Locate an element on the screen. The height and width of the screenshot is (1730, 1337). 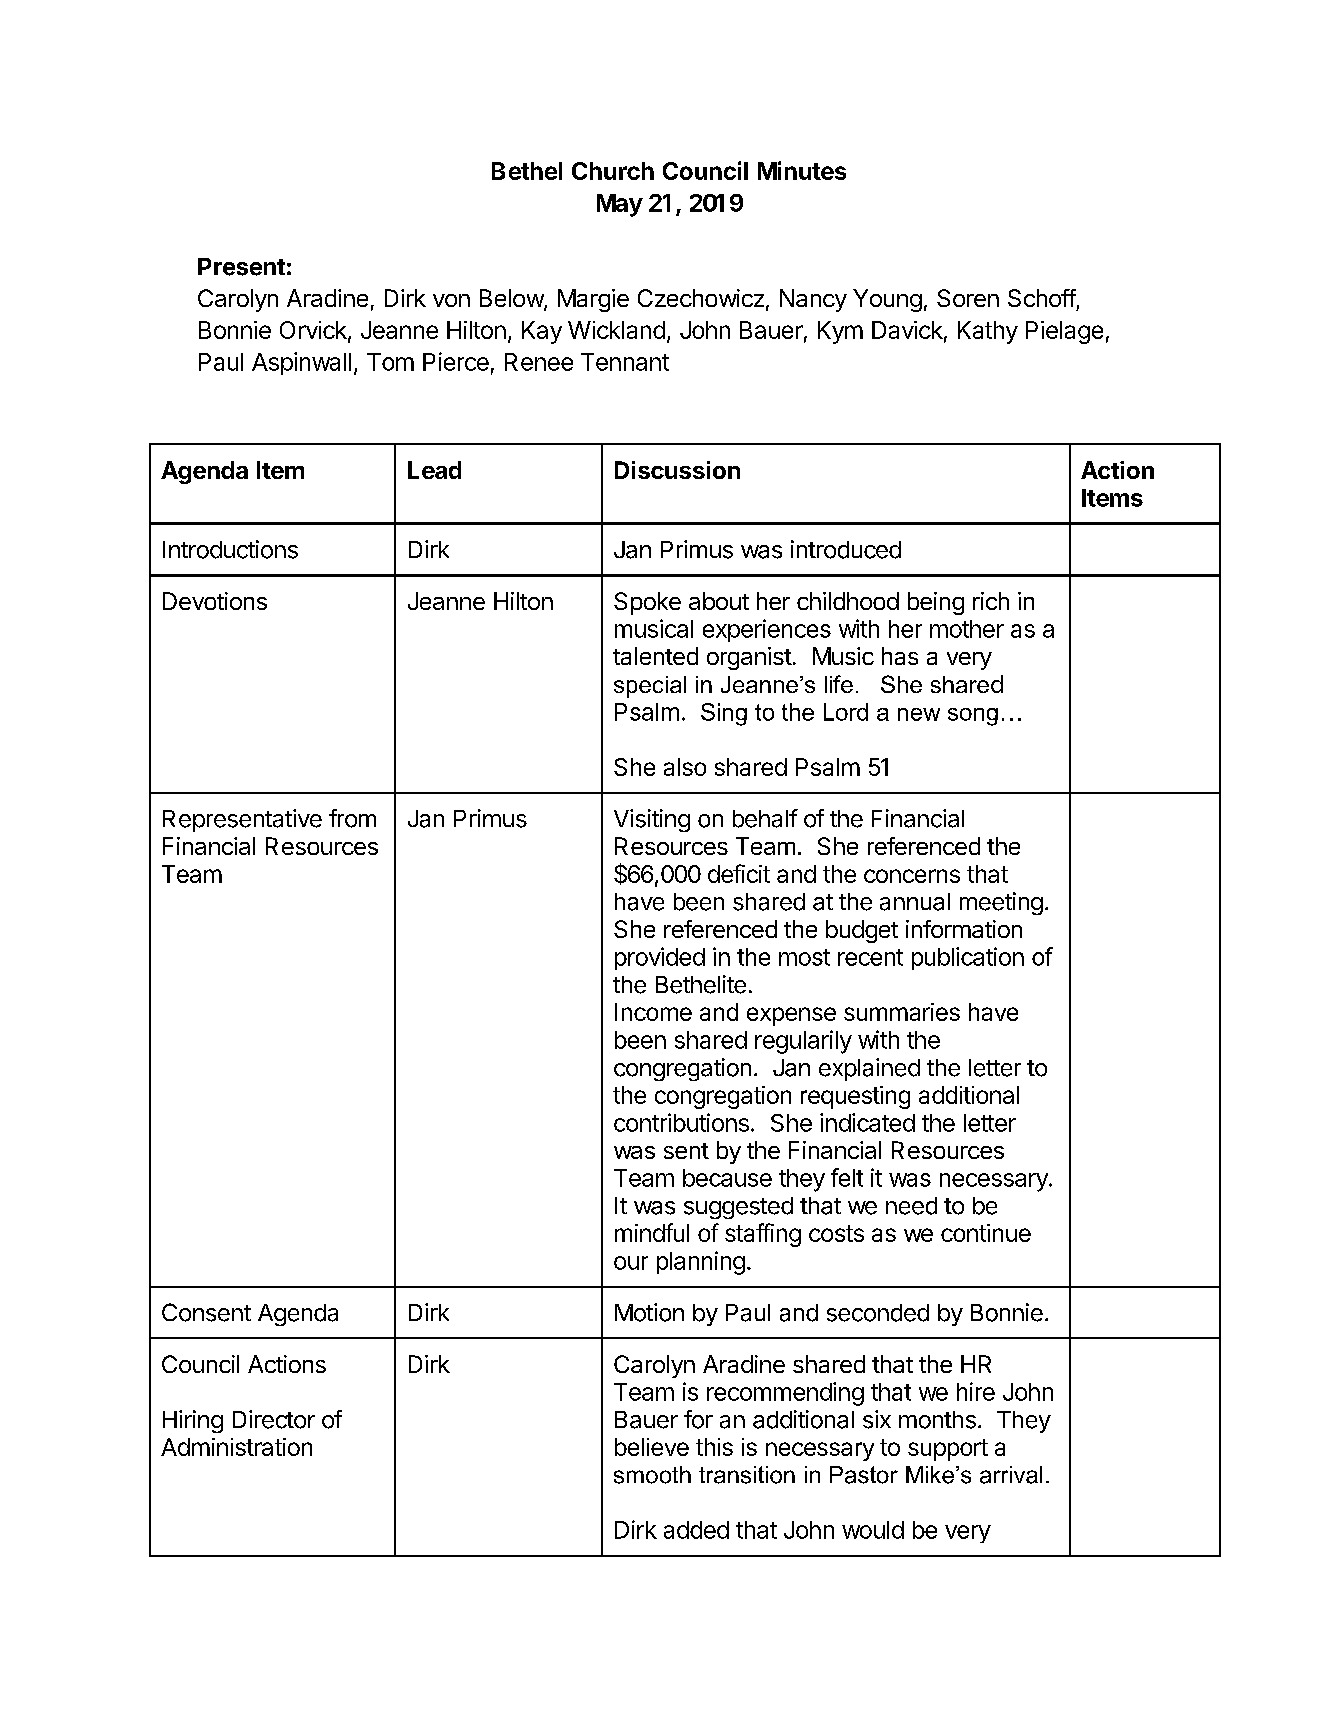
Director is located at coordinates (274, 1419).
